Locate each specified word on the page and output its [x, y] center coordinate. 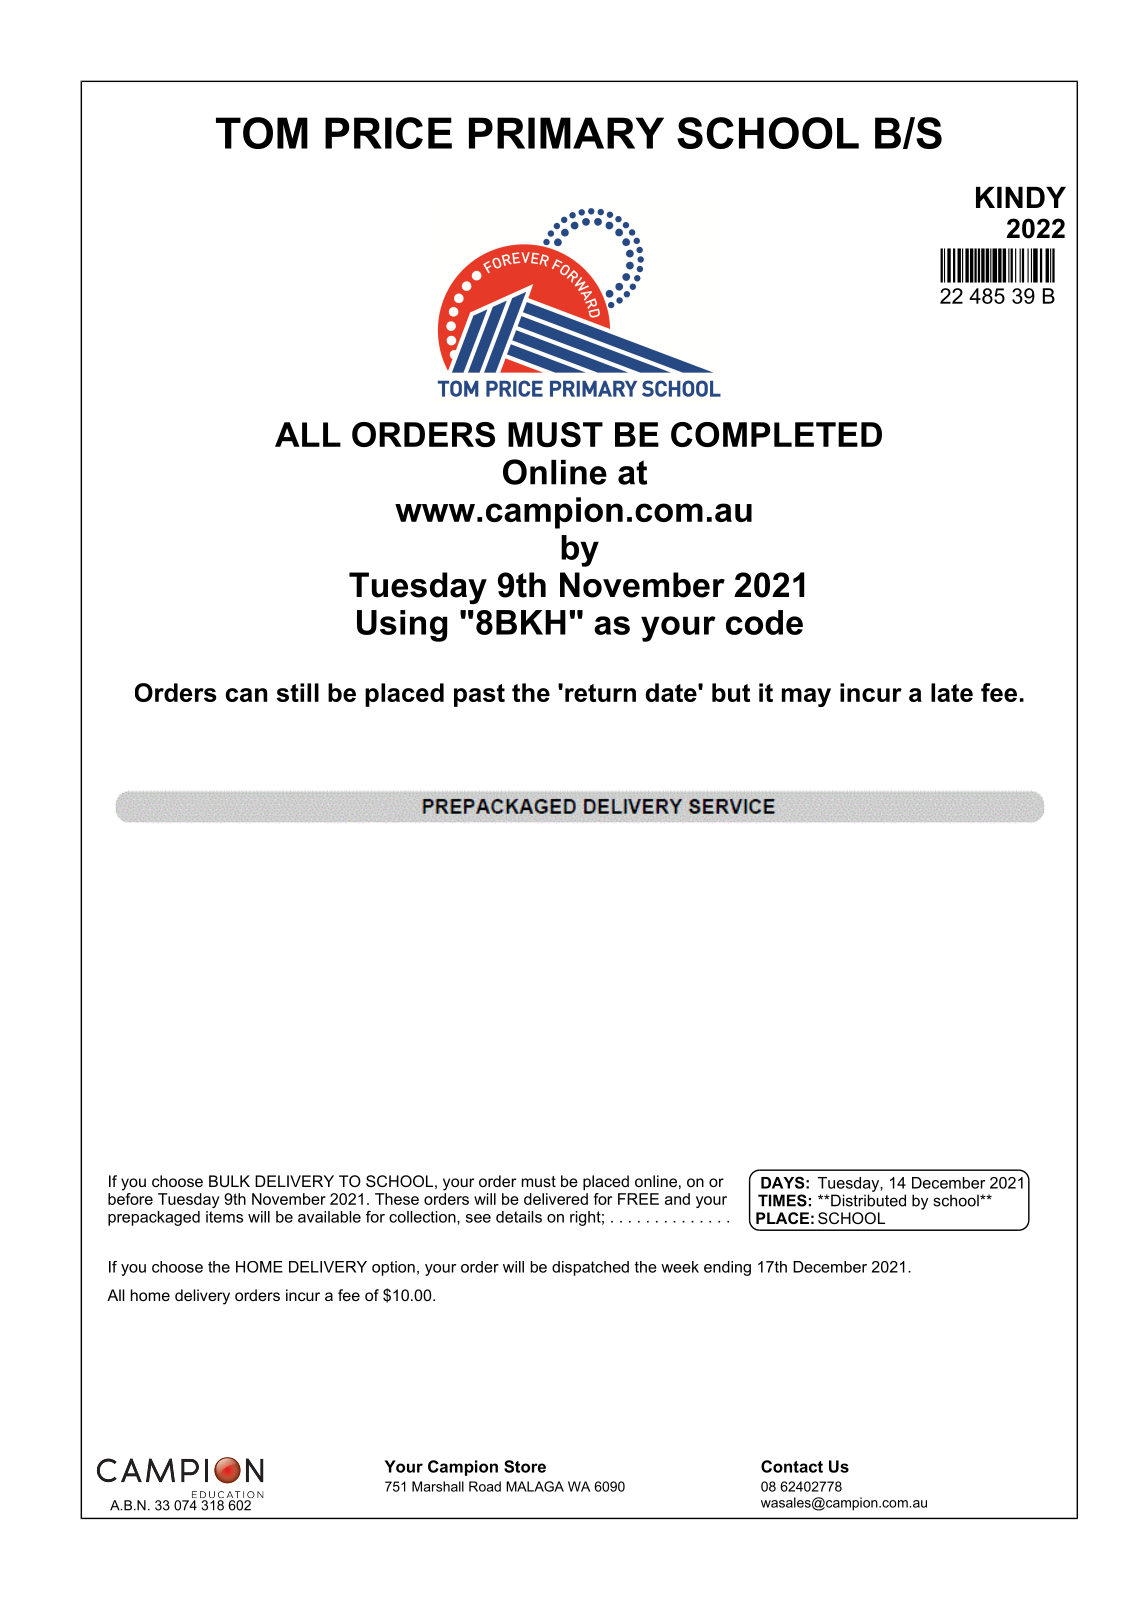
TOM [262, 133]
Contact [792, 1466]
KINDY [1021, 197]
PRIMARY [566, 133]
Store [525, 1466]
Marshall [438, 1486]
